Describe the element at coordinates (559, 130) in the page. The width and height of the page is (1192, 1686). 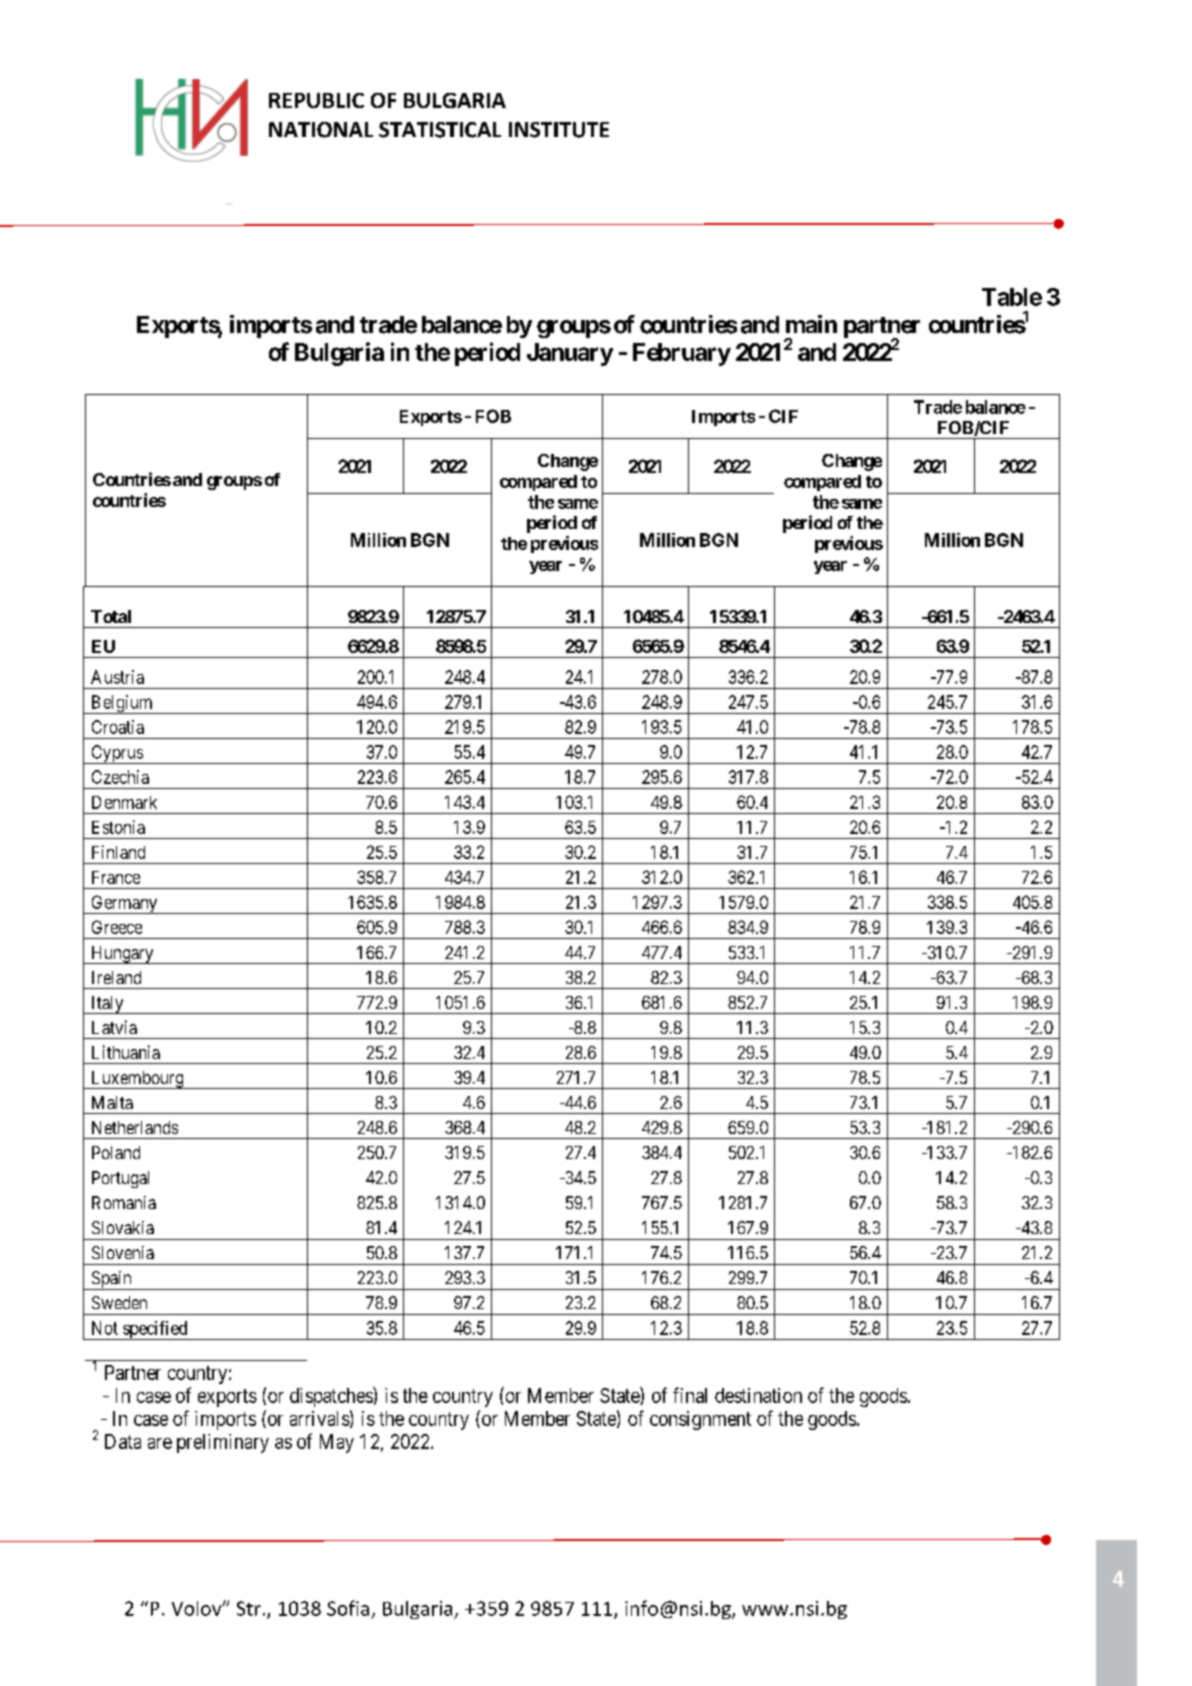
I see `INSTITUTE` at that location.
